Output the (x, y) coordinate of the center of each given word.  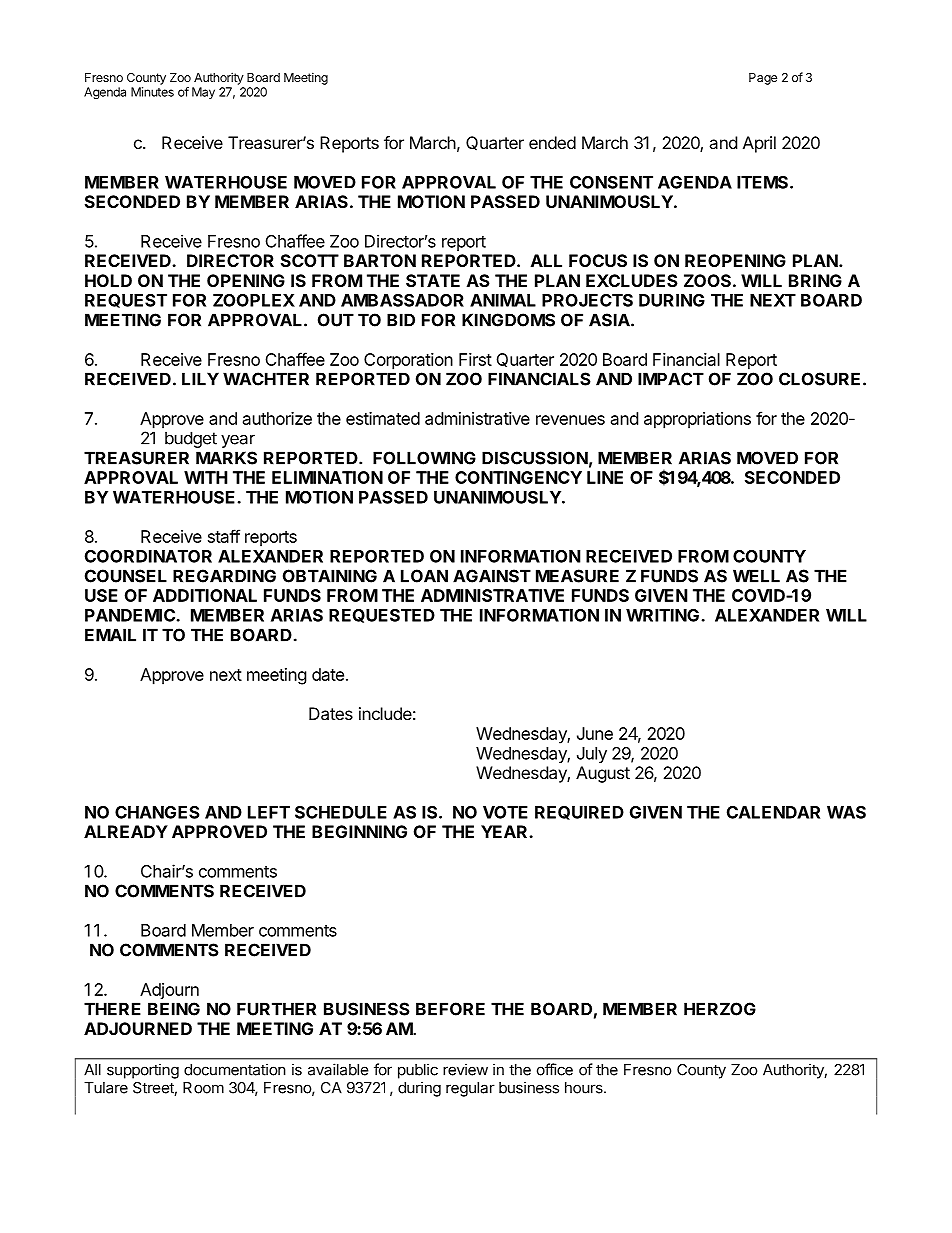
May (203, 93)
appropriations (697, 420)
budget (191, 439)
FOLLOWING (424, 458)
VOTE (505, 812)
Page (763, 79)
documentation (235, 1069)
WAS (846, 812)
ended (552, 142)
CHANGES (157, 812)
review (465, 1069)
